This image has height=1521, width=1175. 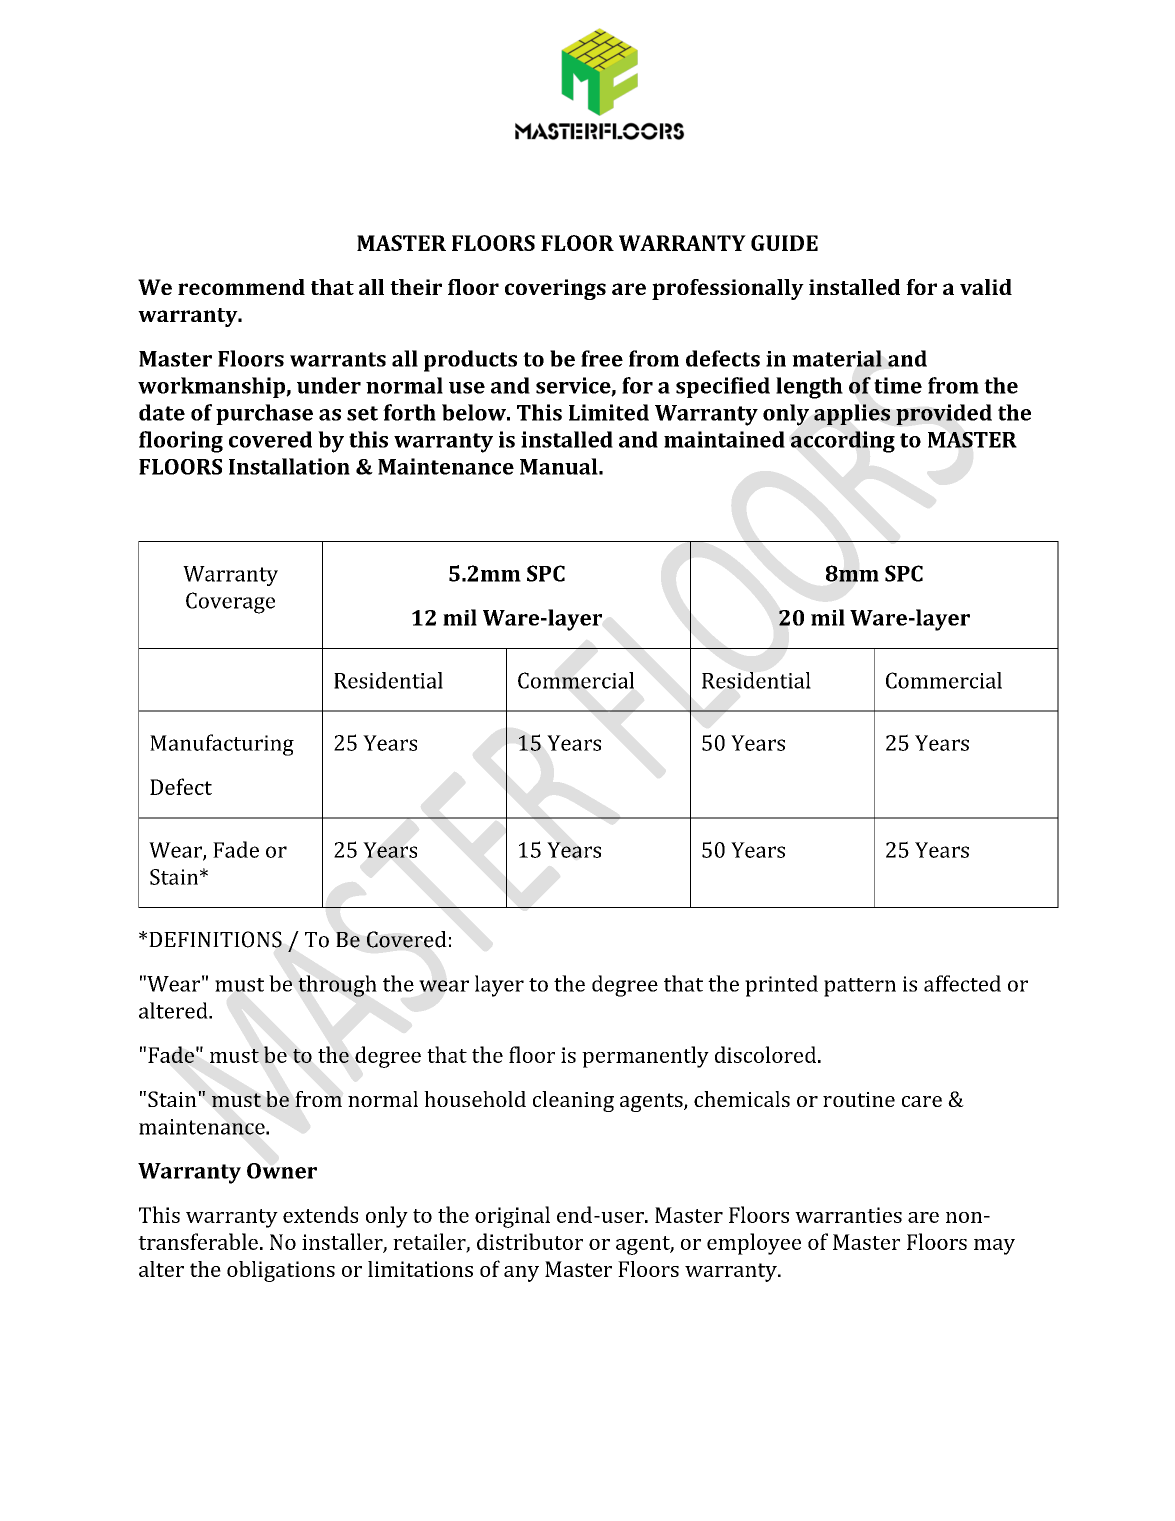 What do you see at coordinates (281, 1271) in the image?
I see `obligations` at bounding box center [281, 1271].
